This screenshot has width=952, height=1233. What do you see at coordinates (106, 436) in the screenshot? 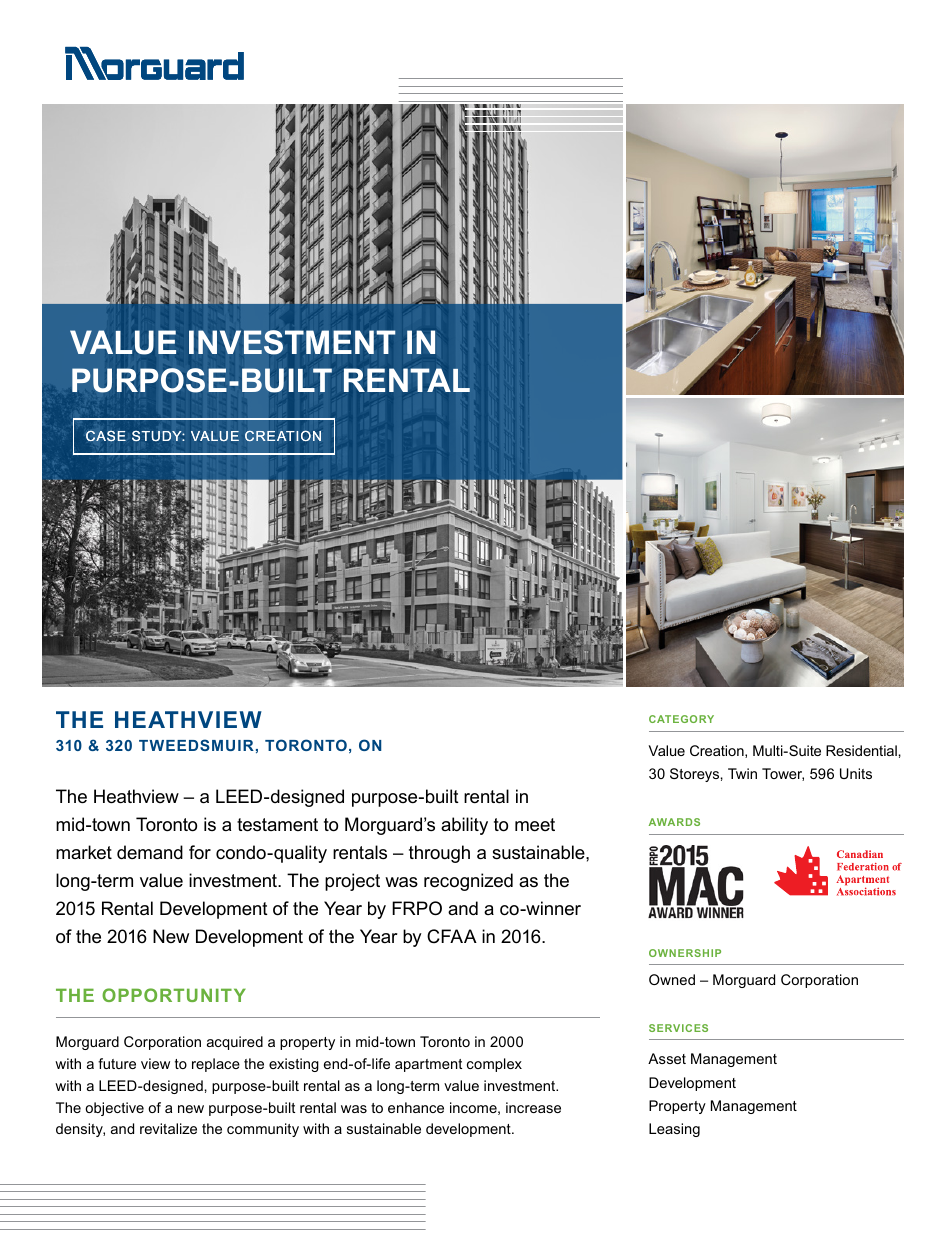
I see `CASE` at bounding box center [106, 436].
